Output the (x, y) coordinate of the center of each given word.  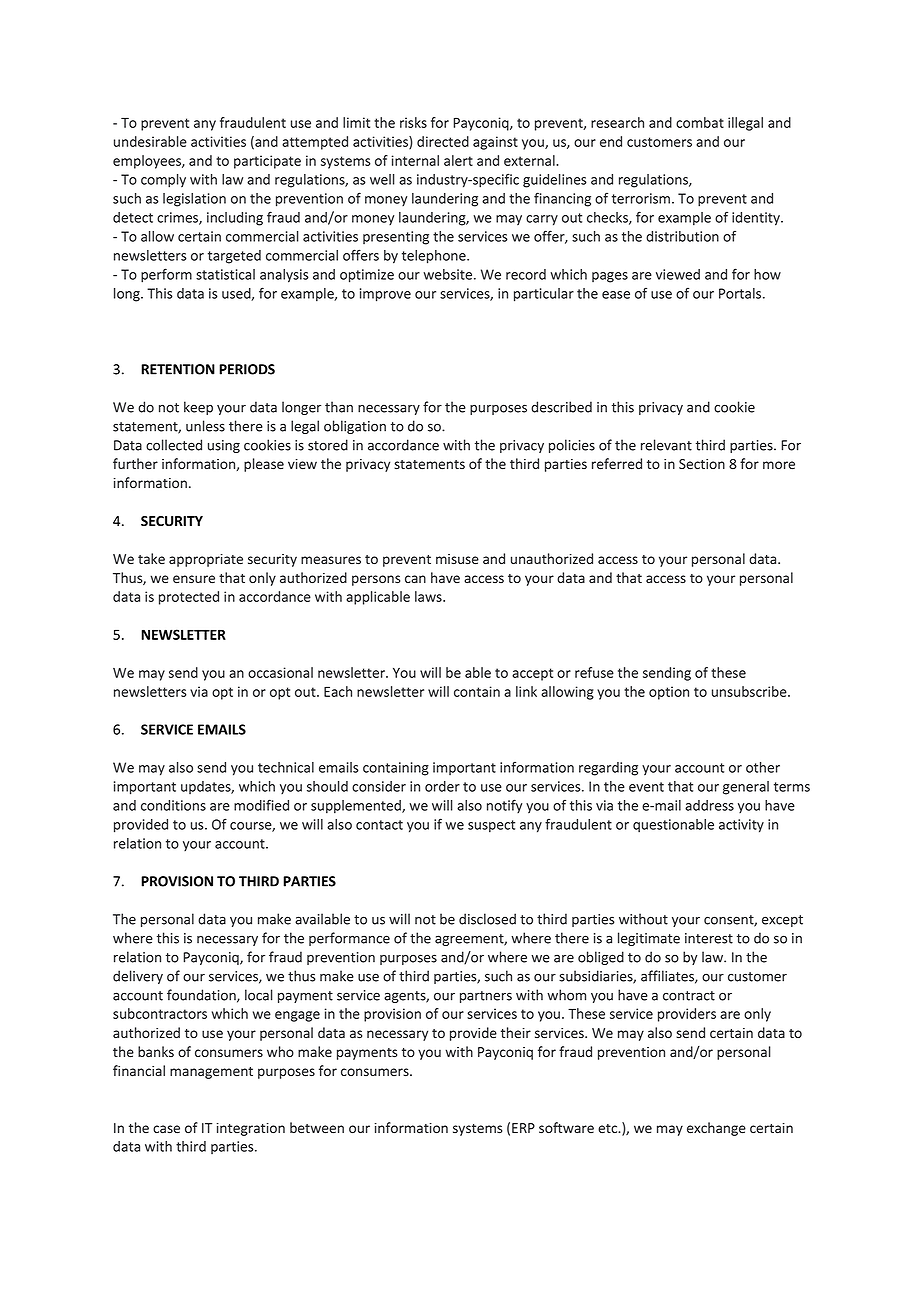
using (224, 446)
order (442, 786)
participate (267, 162)
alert (458, 160)
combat (700, 122)
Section (702, 464)
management (211, 1073)
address (709, 805)
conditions (173, 805)
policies (572, 446)
